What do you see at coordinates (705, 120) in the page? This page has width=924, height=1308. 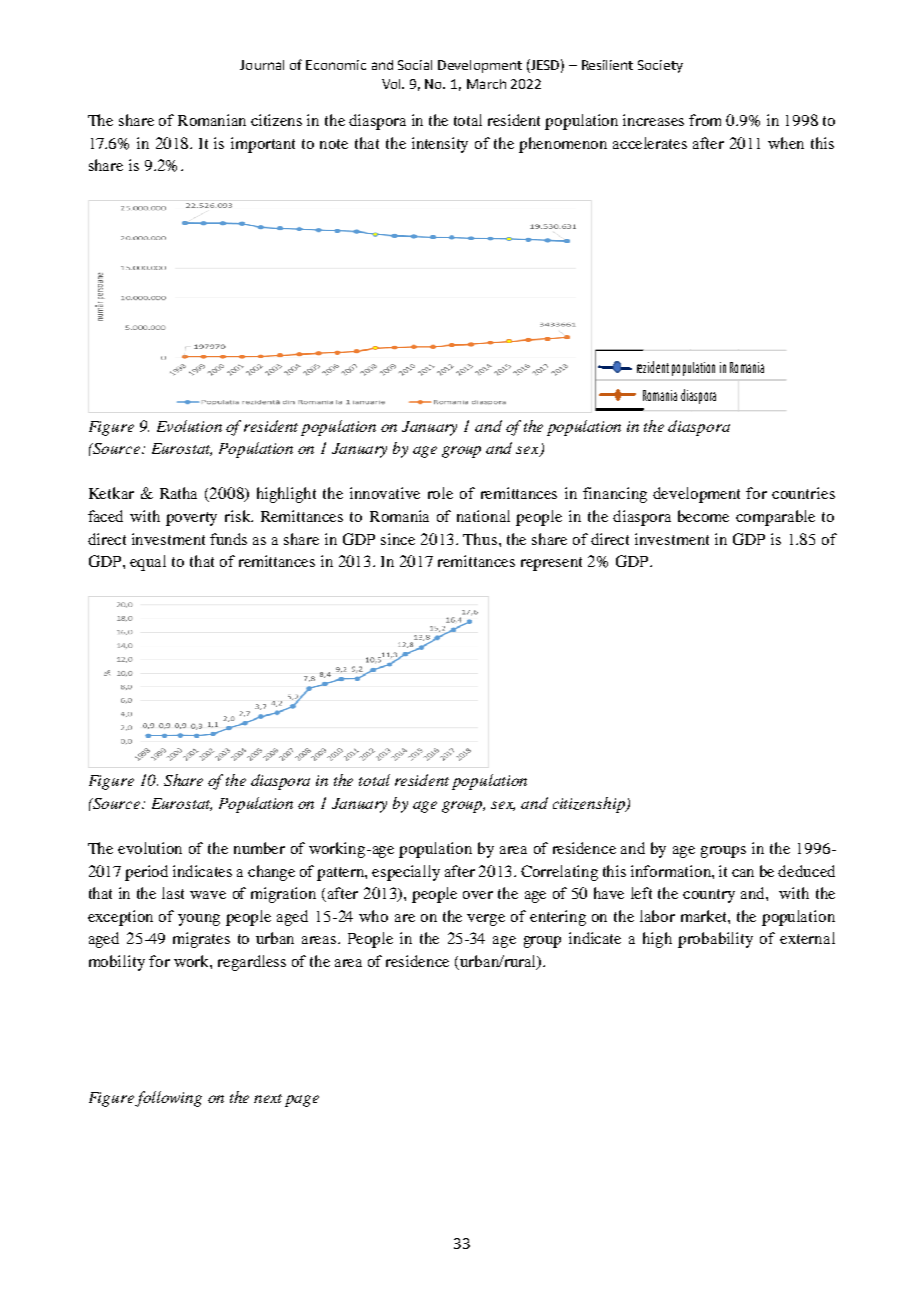 I see `from` at bounding box center [705, 120].
